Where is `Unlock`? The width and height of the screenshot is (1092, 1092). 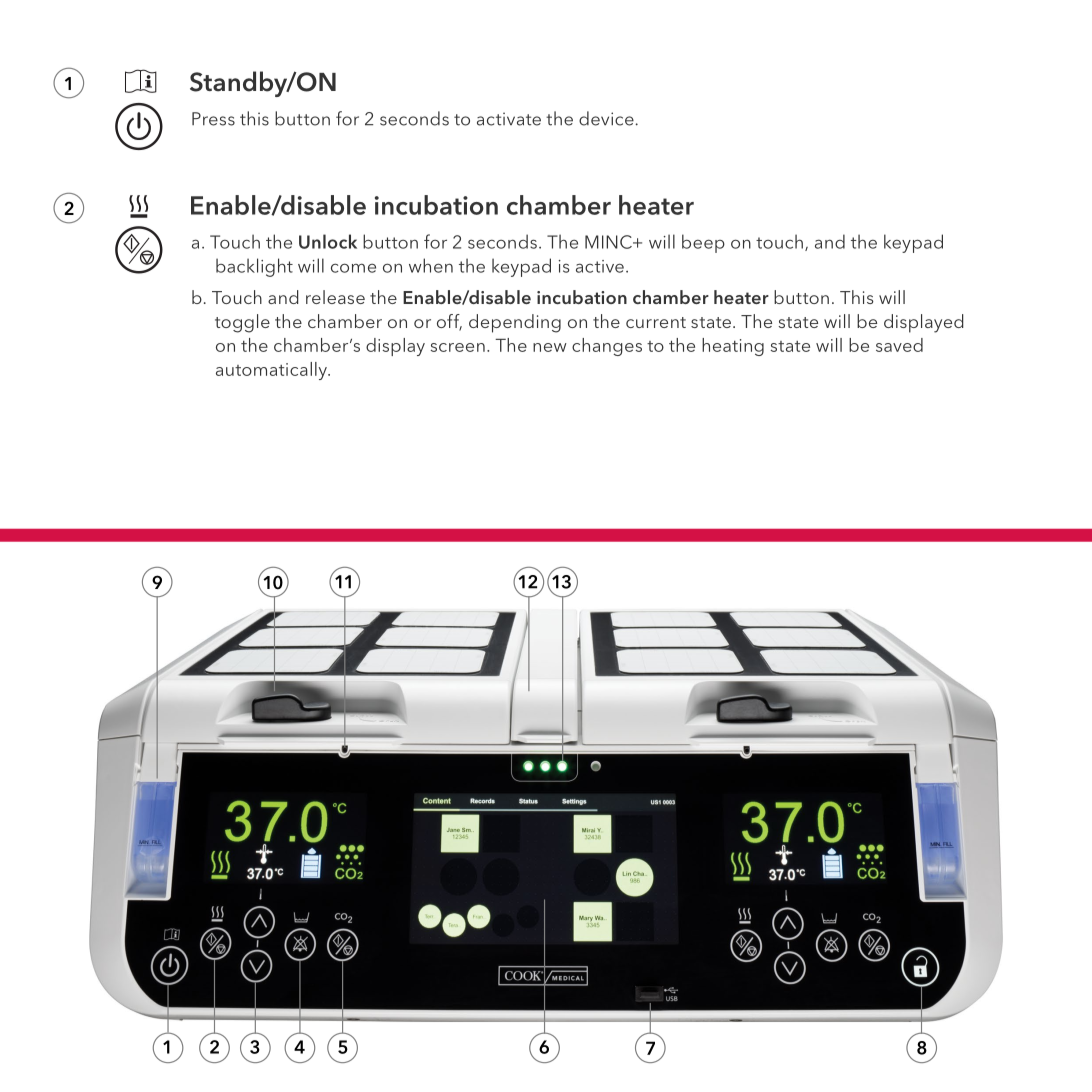
Unlock is located at coordinates (328, 241).
